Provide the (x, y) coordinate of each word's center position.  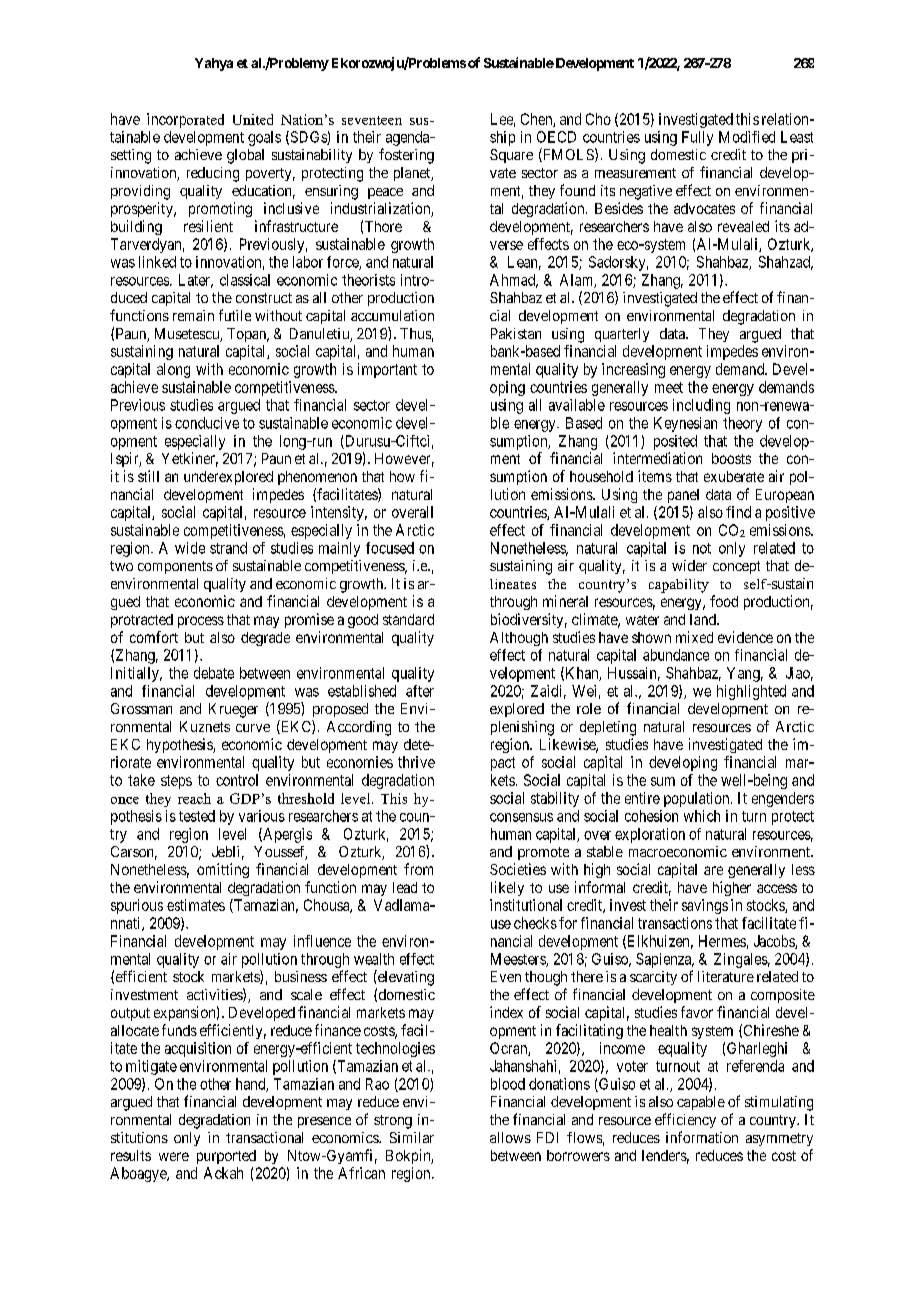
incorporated (185, 120)
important (387, 370)
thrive (416, 762)
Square (511, 156)
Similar (412, 1137)
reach (194, 798)
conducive (207, 423)
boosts (731, 458)
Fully (697, 138)
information (702, 1137)
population (698, 799)
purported (226, 1157)
